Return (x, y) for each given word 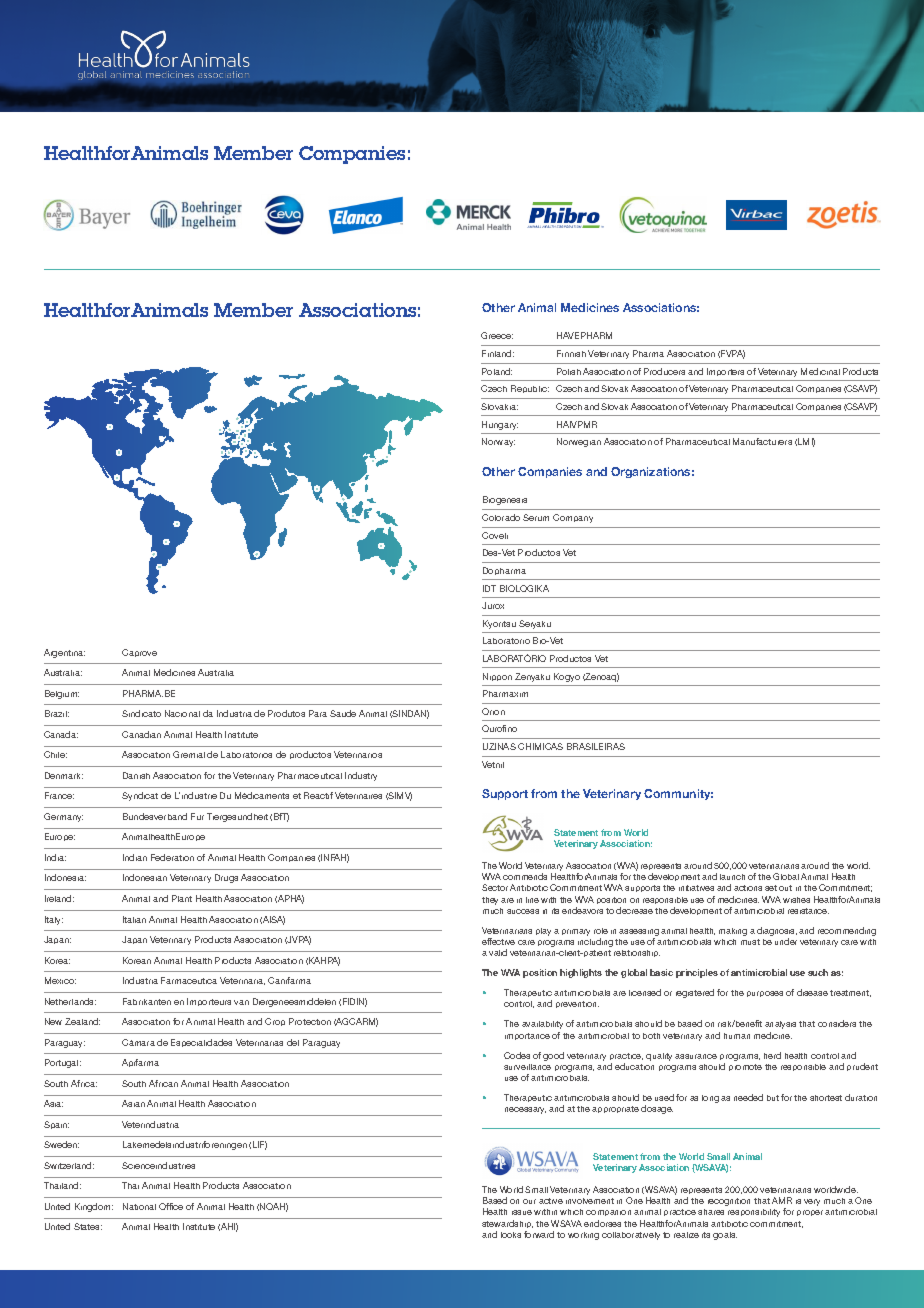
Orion (493, 711)
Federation (172, 857)
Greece (497, 335)
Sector (495, 887)
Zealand (82, 1021)
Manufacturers (762, 441)
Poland (497, 371)
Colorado (501, 517)
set (771, 888)
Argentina (64, 653)
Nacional (182, 713)
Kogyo (567, 677)
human (737, 1036)
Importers (725, 372)
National (139, 1206)
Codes (517, 1055)
